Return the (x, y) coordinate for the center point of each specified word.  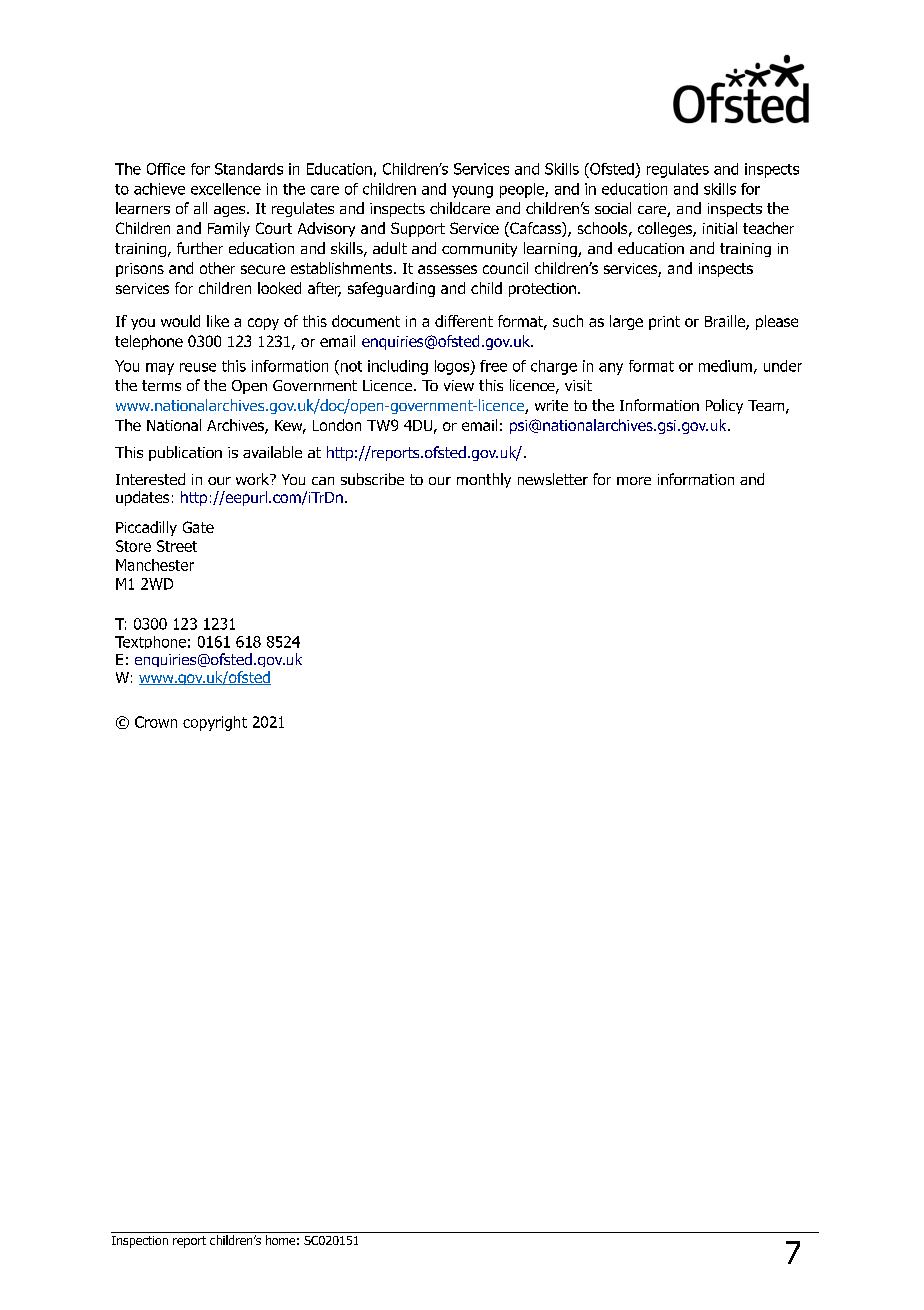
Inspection (140, 1242)
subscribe (372, 479)
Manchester (155, 565)
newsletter (553, 479)
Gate (198, 527)
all (200, 208)
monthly (484, 480)
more (634, 481)
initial (720, 228)
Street (177, 546)
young (472, 192)
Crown (156, 722)
